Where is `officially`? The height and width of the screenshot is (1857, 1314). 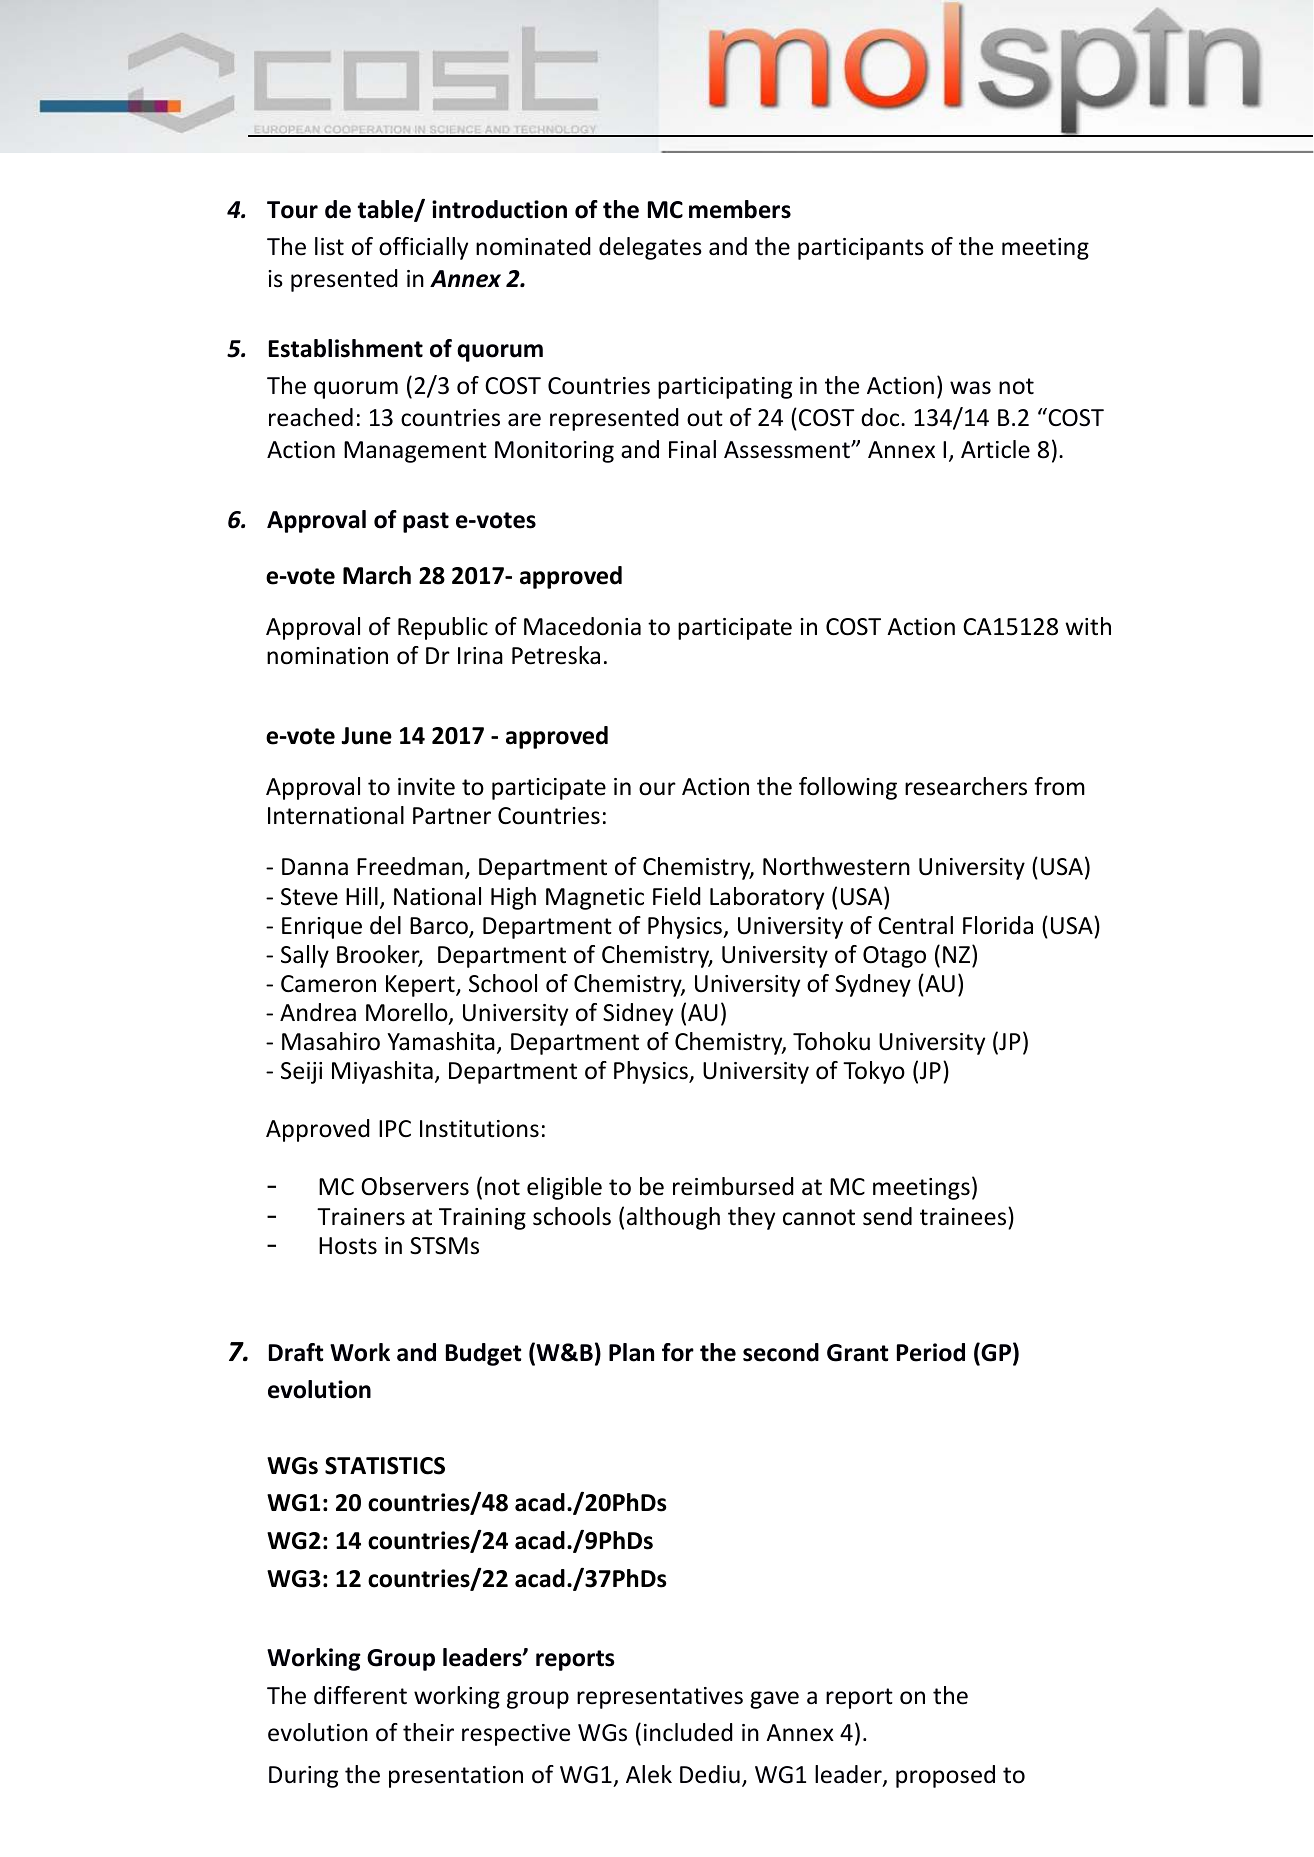
officially is located at coordinates (423, 248).
